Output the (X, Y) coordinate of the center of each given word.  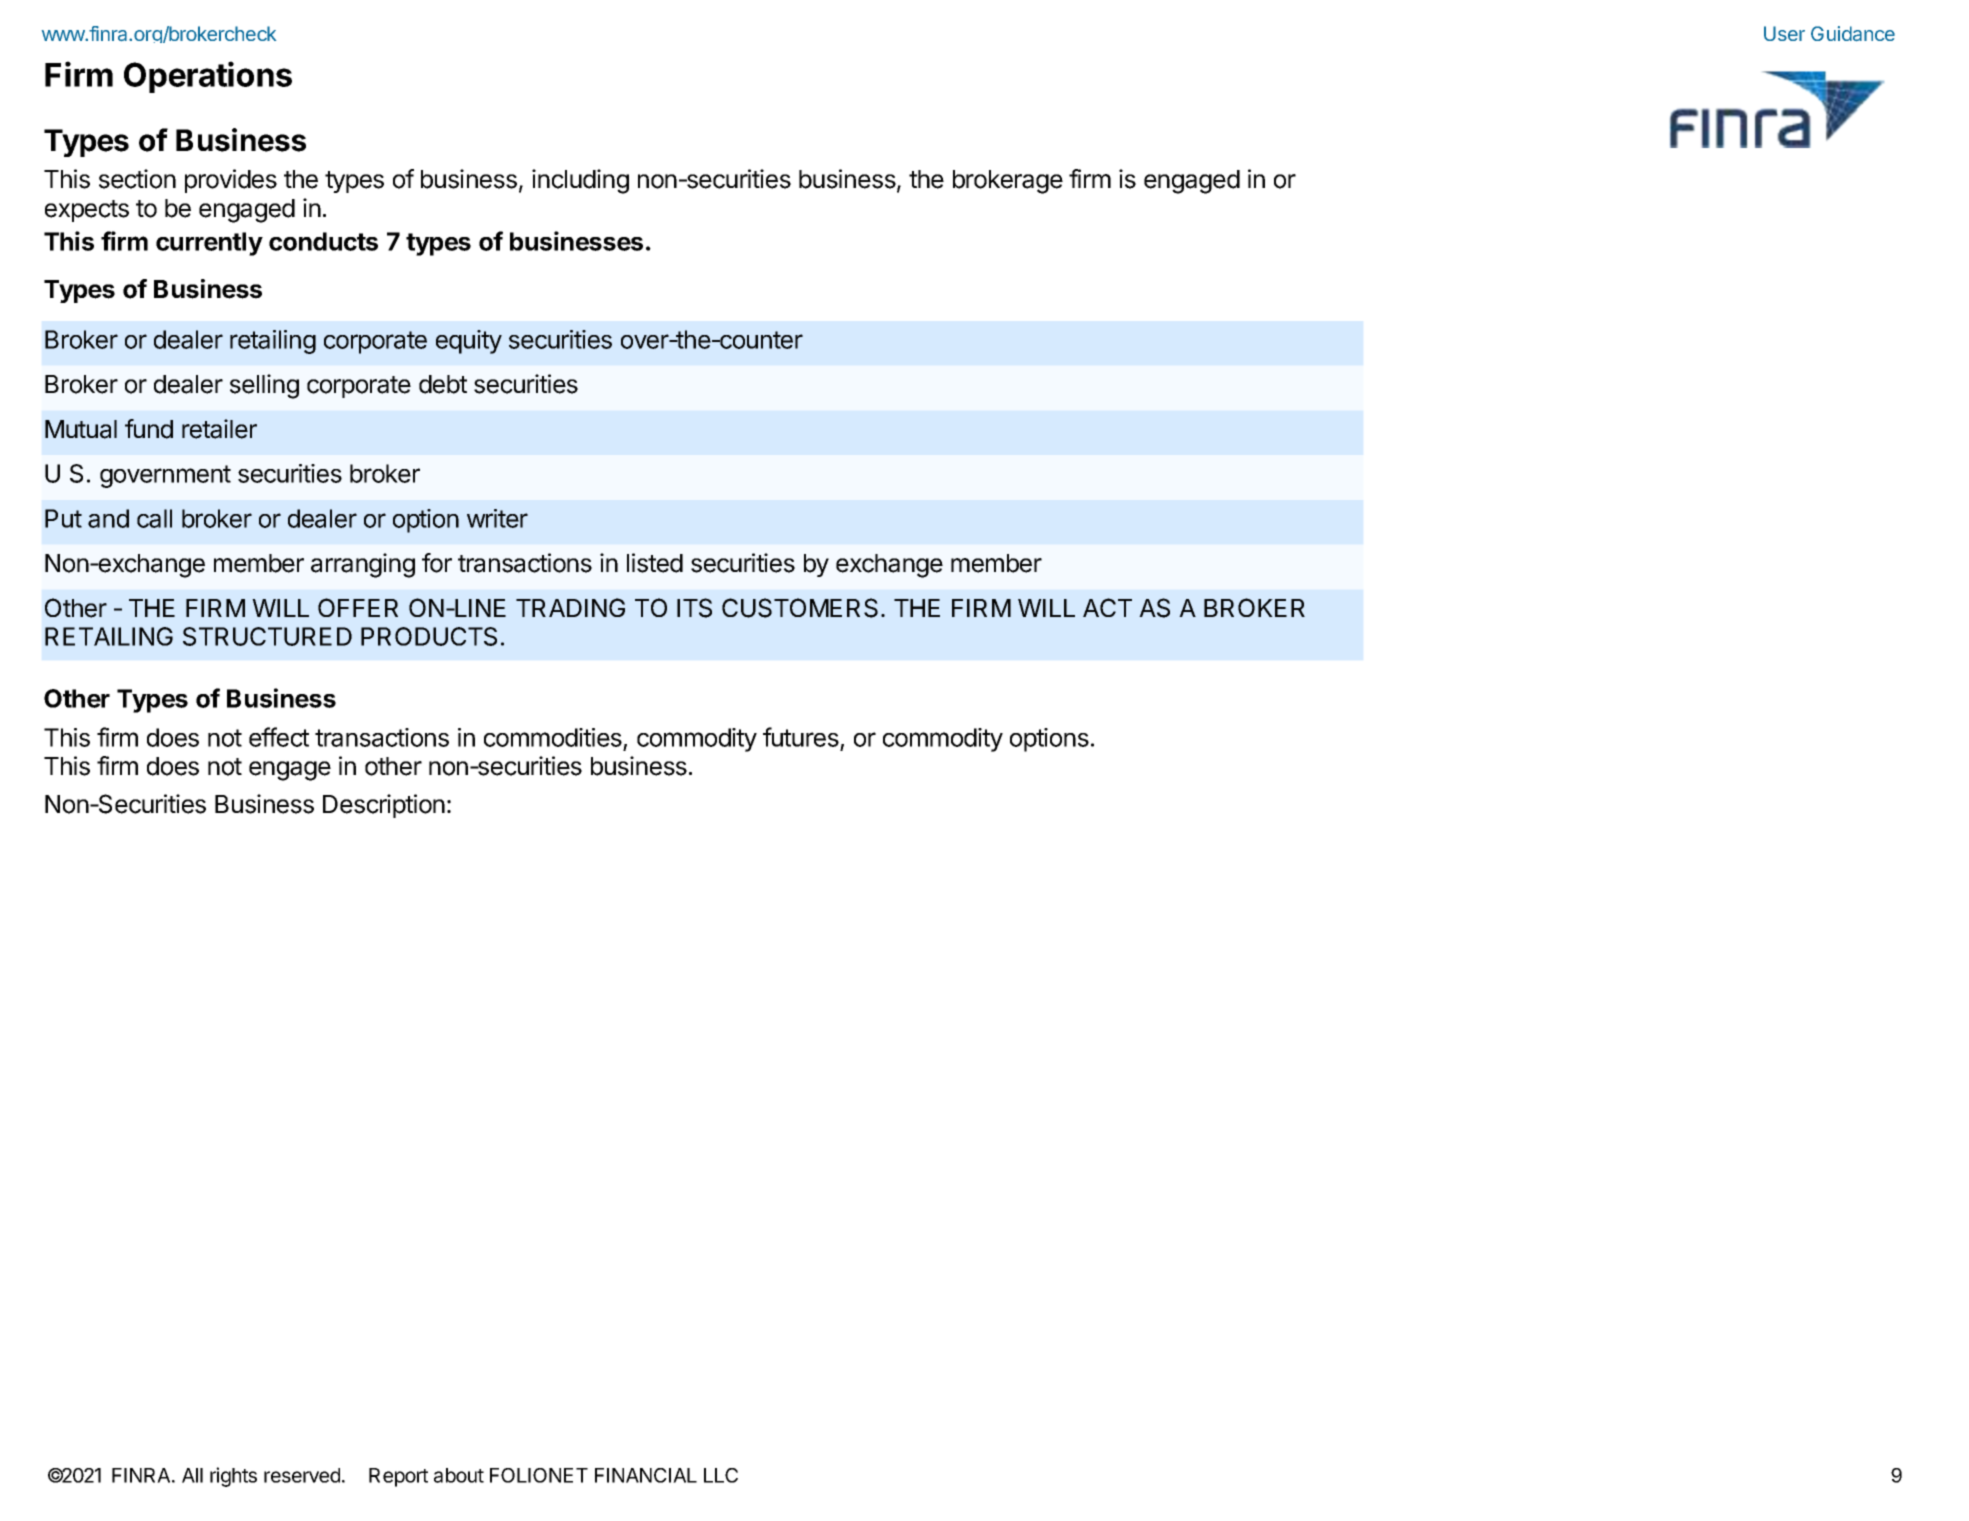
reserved (302, 1475)
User (1784, 33)
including (580, 181)
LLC (721, 1475)
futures (802, 738)
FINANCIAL (646, 1475)
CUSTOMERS (800, 608)
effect (279, 737)
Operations (208, 77)
